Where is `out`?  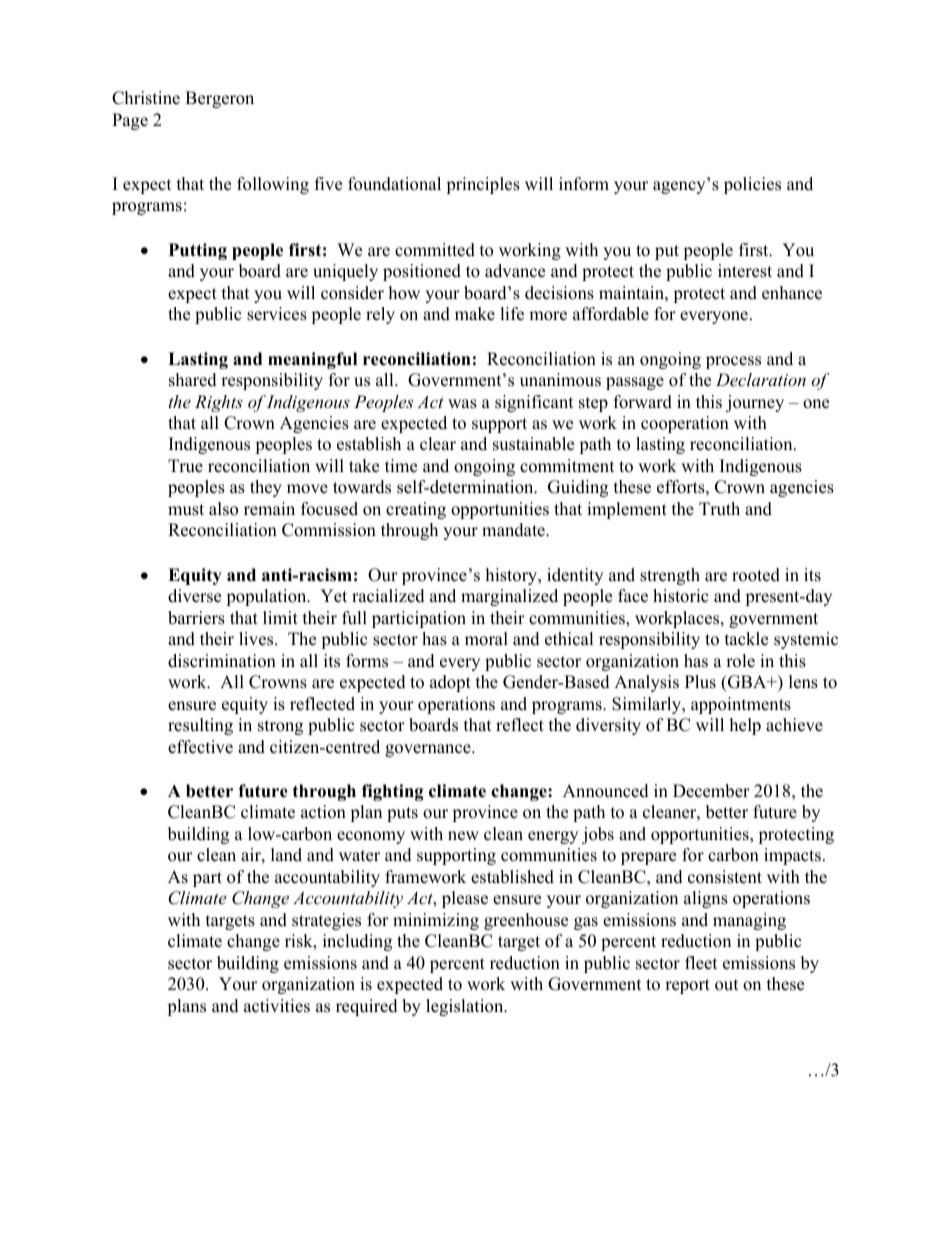
out is located at coordinates (727, 985).
